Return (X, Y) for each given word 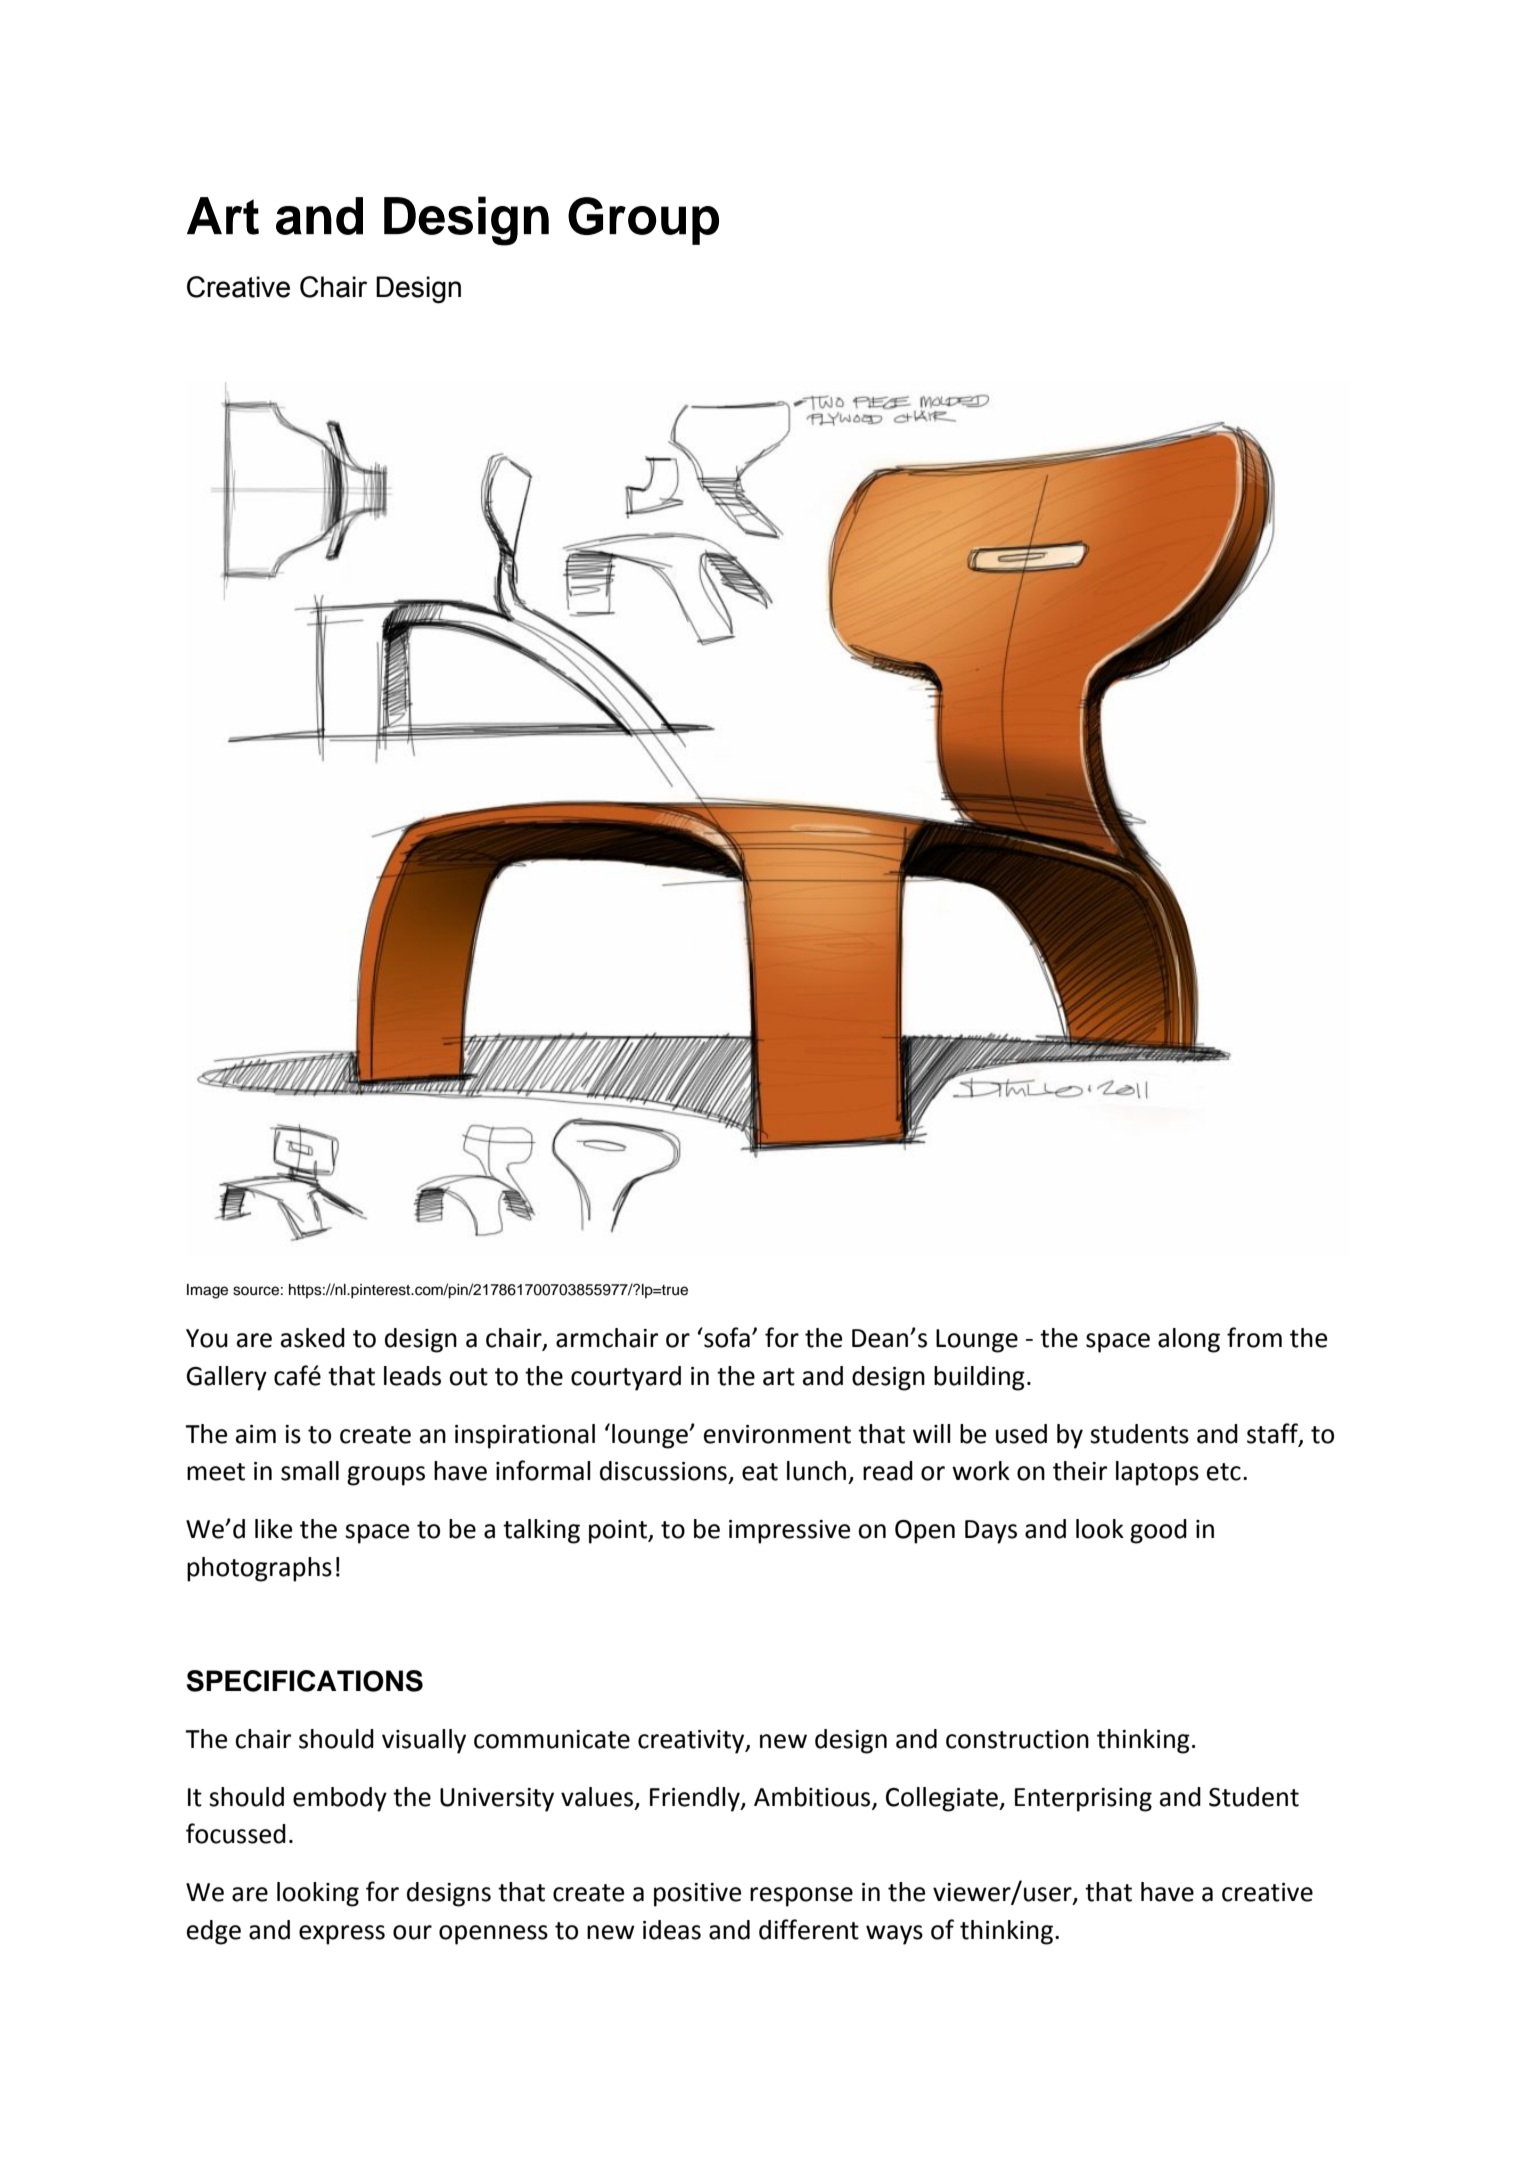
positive (697, 1895)
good (1158, 1531)
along (1189, 1340)
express (342, 1935)
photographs (259, 1569)
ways (894, 1935)
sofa (726, 1337)
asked (313, 1338)
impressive (789, 1532)
